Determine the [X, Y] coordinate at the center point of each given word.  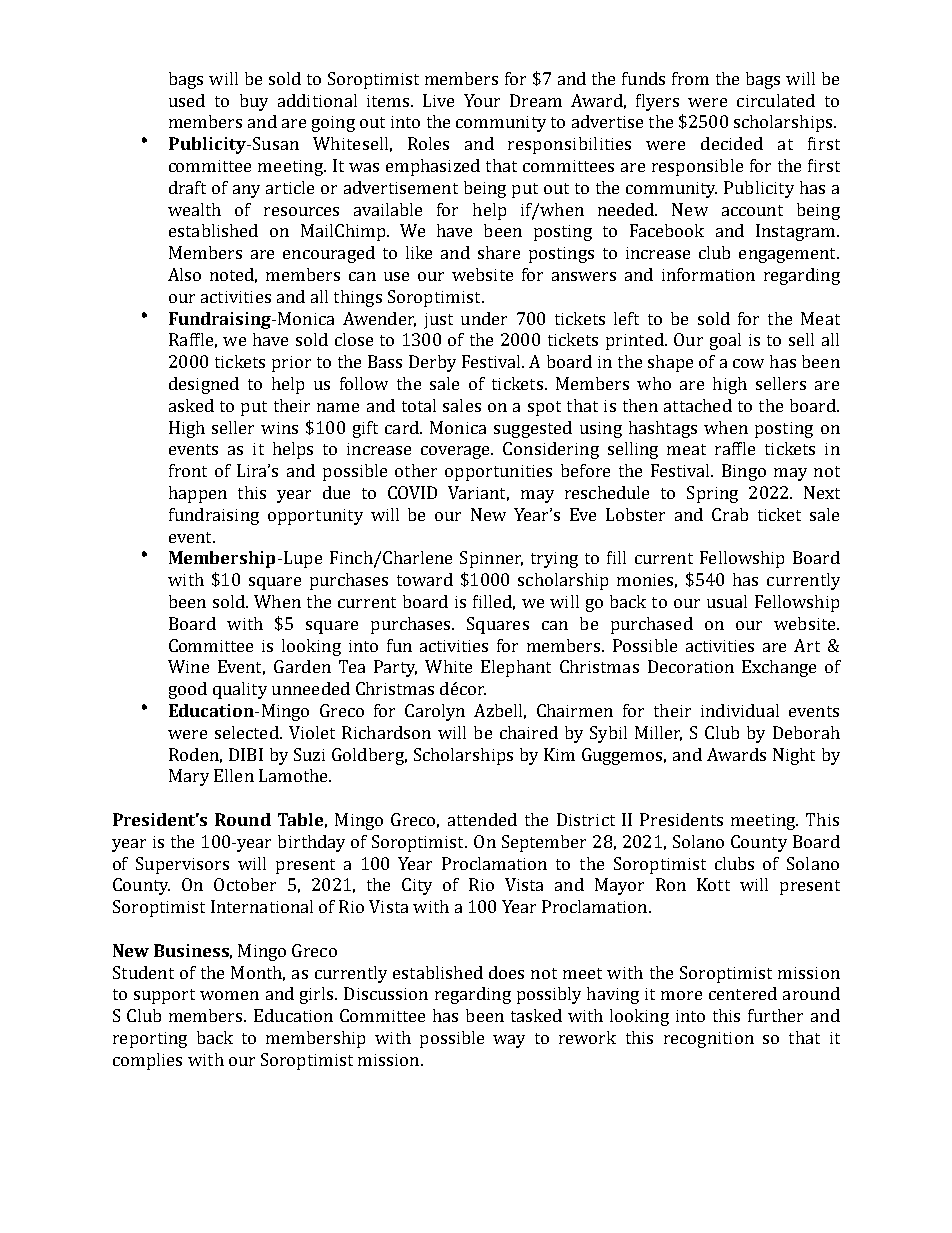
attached [698, 405]
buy [254, 102]
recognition [709, 1040]
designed [204, 385]
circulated [776, 100]
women [229, 995]
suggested [533, 429]
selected [248, 732]
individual [740, 710]
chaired [529, 732]
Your [482, 100]
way [509, 1041]
